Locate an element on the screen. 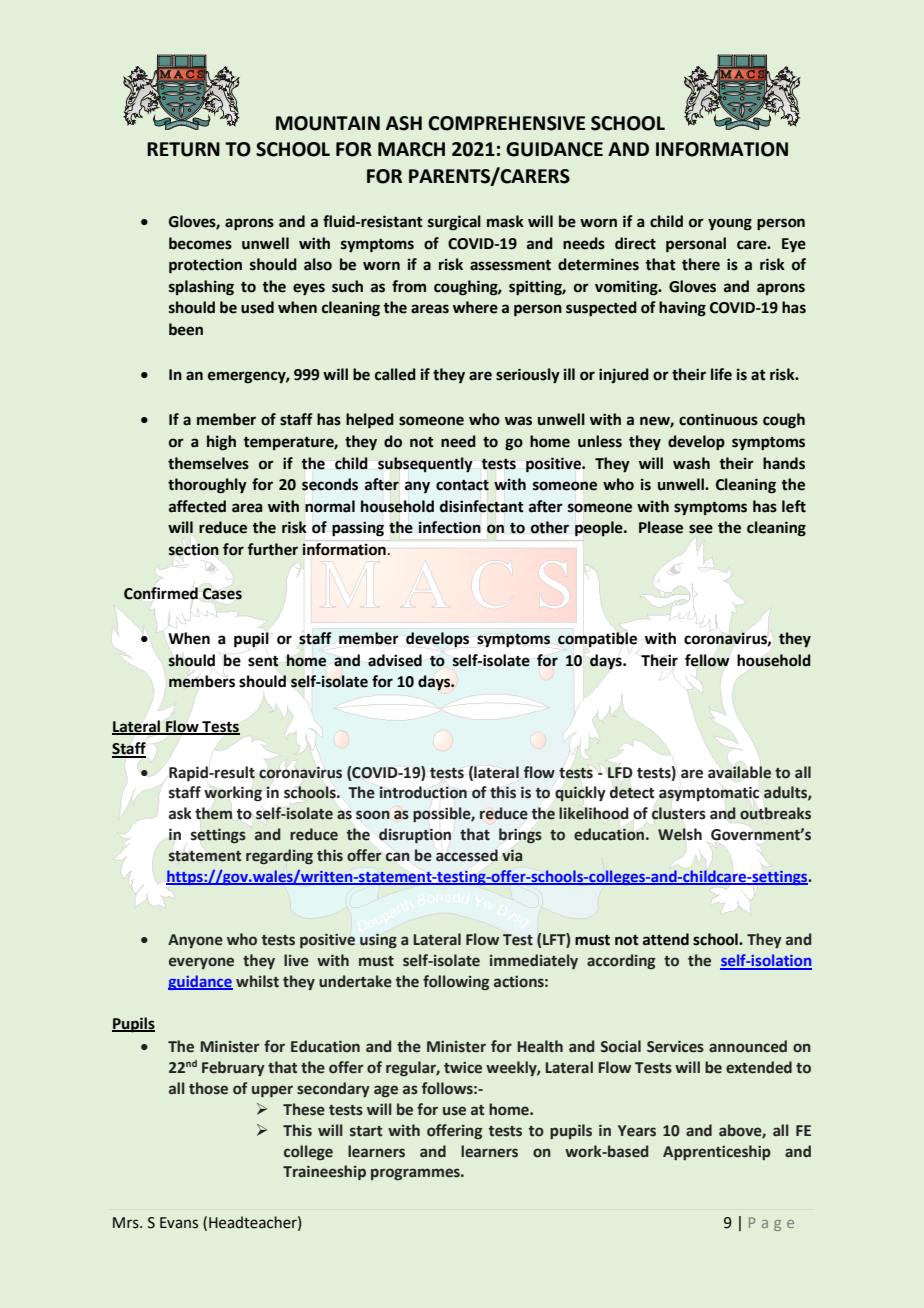  start is located at coordinates (366, 1131).
